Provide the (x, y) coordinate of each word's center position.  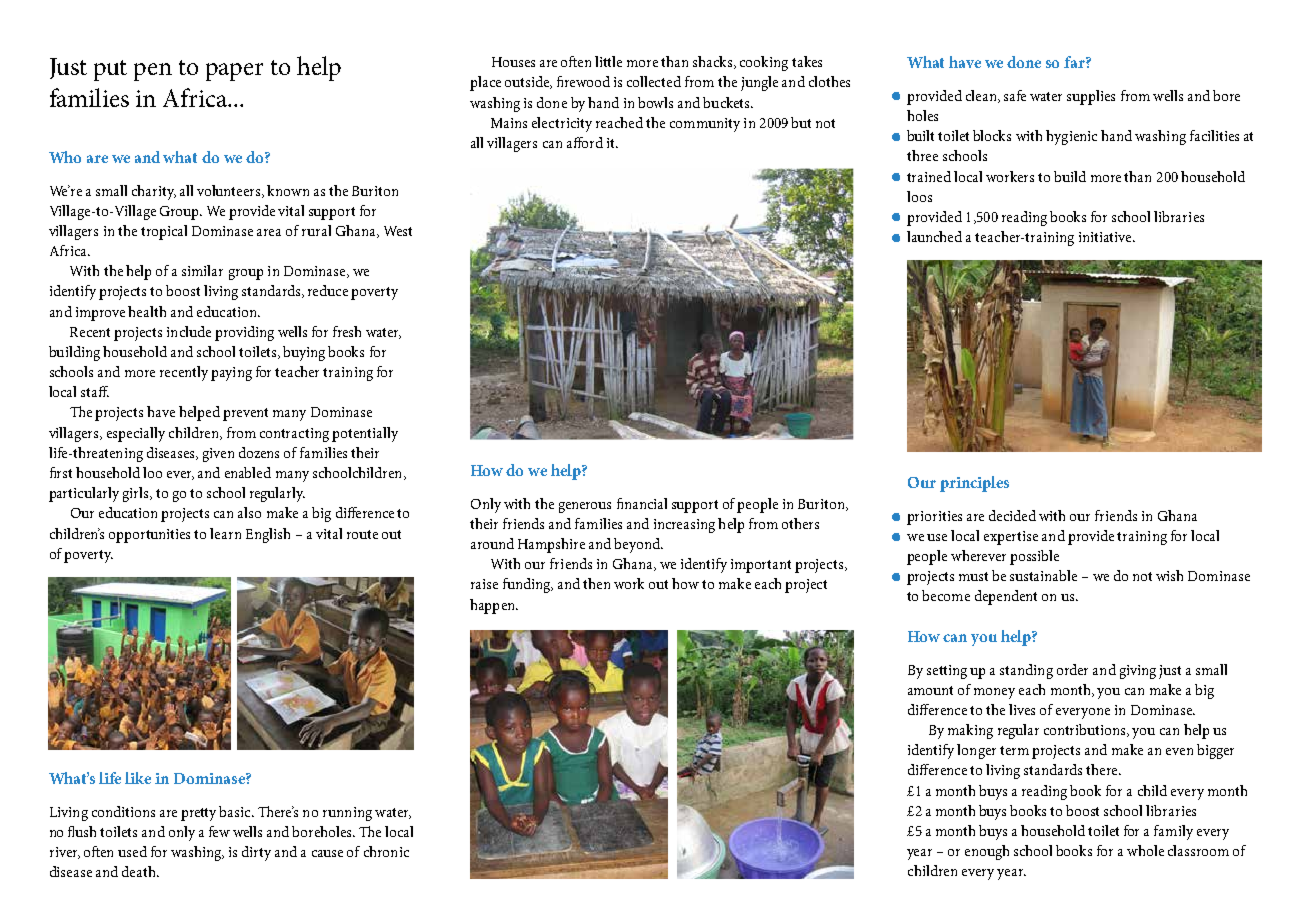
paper (234, 72)
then (596, 583)
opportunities (149, 536)
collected (654, 81)
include (189, 331)
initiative (1106, 237)
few (219, 831)
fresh (347, 331)
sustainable (1043, 575)
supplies (1091, 97)
